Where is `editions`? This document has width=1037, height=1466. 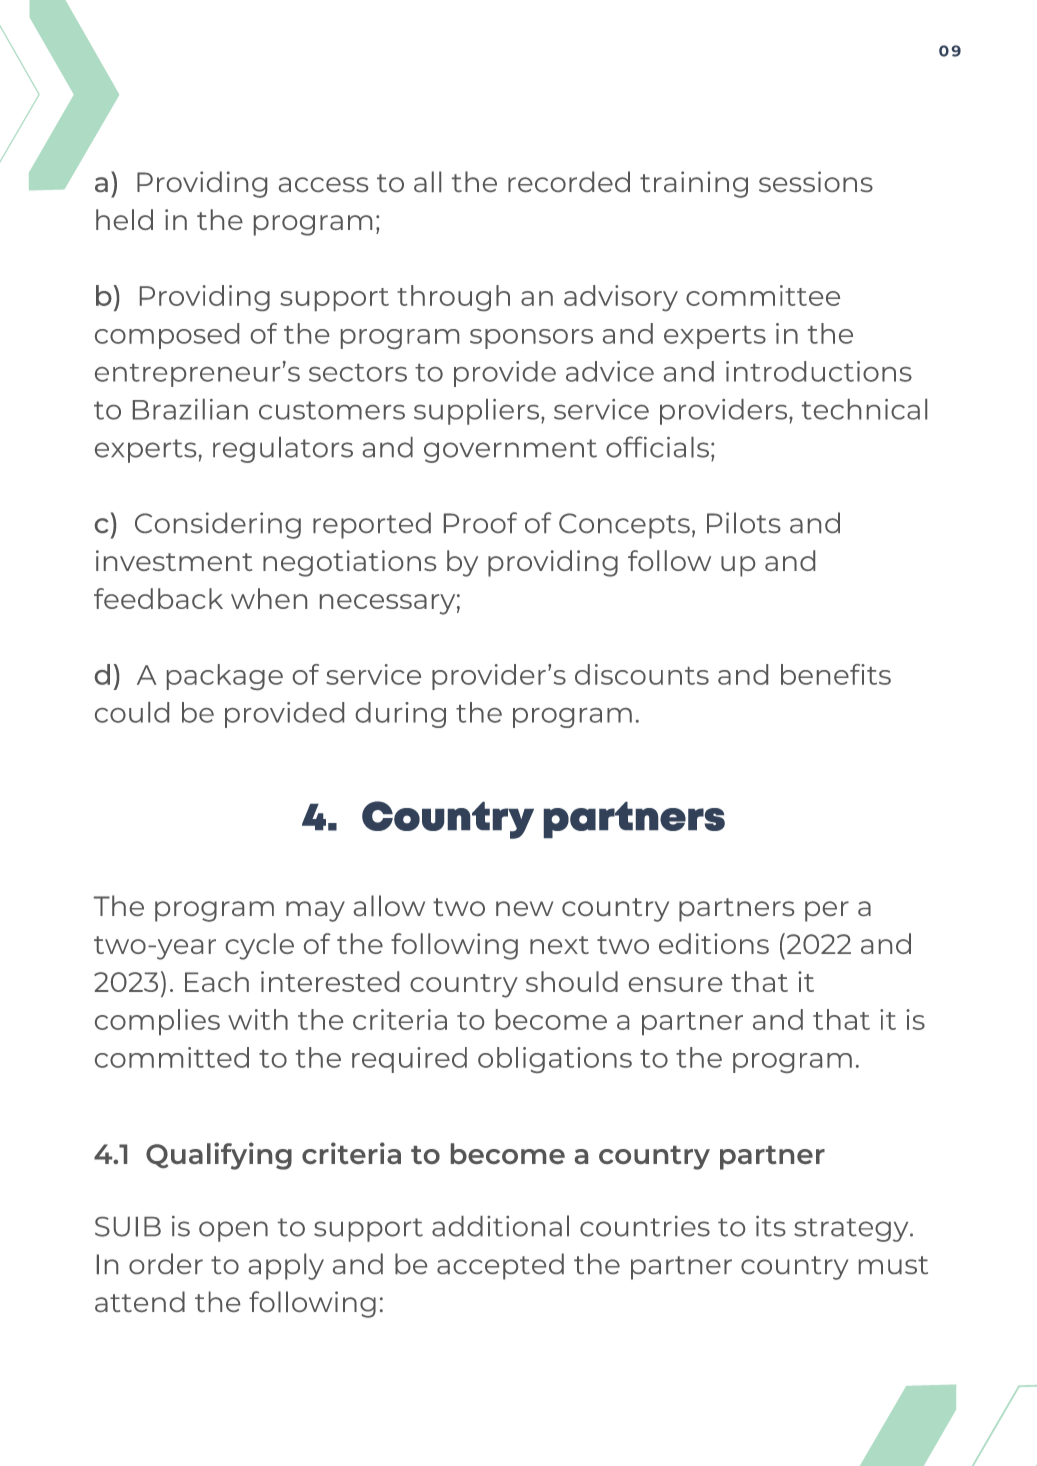 editions is located at coordinates (714, 943).
